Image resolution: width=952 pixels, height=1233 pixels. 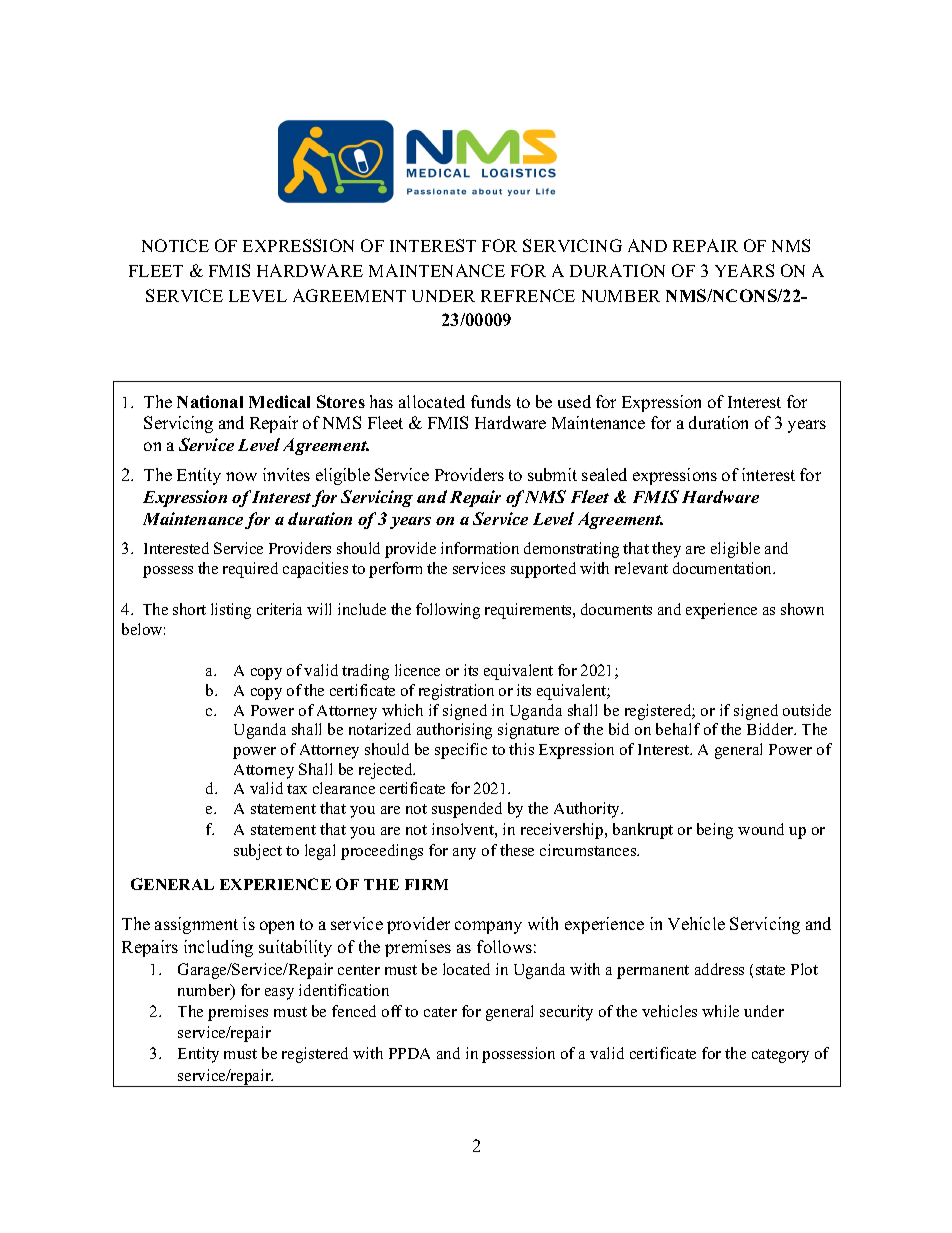 I want to click on cater, so click(x=440, y=1012).
